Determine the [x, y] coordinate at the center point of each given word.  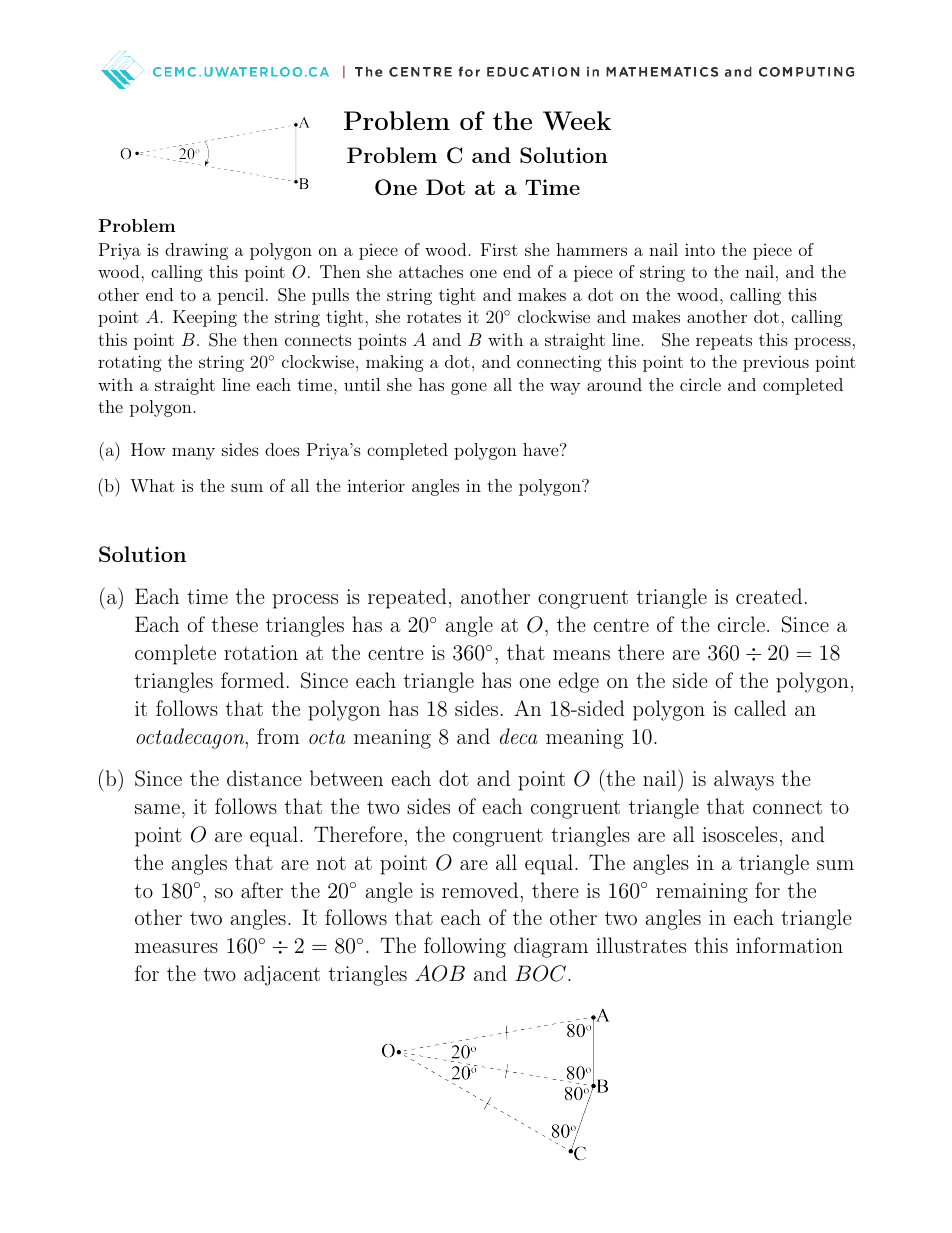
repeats [724, 342]
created [769, 596]
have [540, 449]
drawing [196, 251]
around [614, 384]
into [700, 249]
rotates [434, 317]
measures [176, 948]
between [346, 778]
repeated [407, 598]
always [744, 780]
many [193, 453]
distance [264, 778]
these [235, 624]
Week [577, 120]
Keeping [205, 318]
